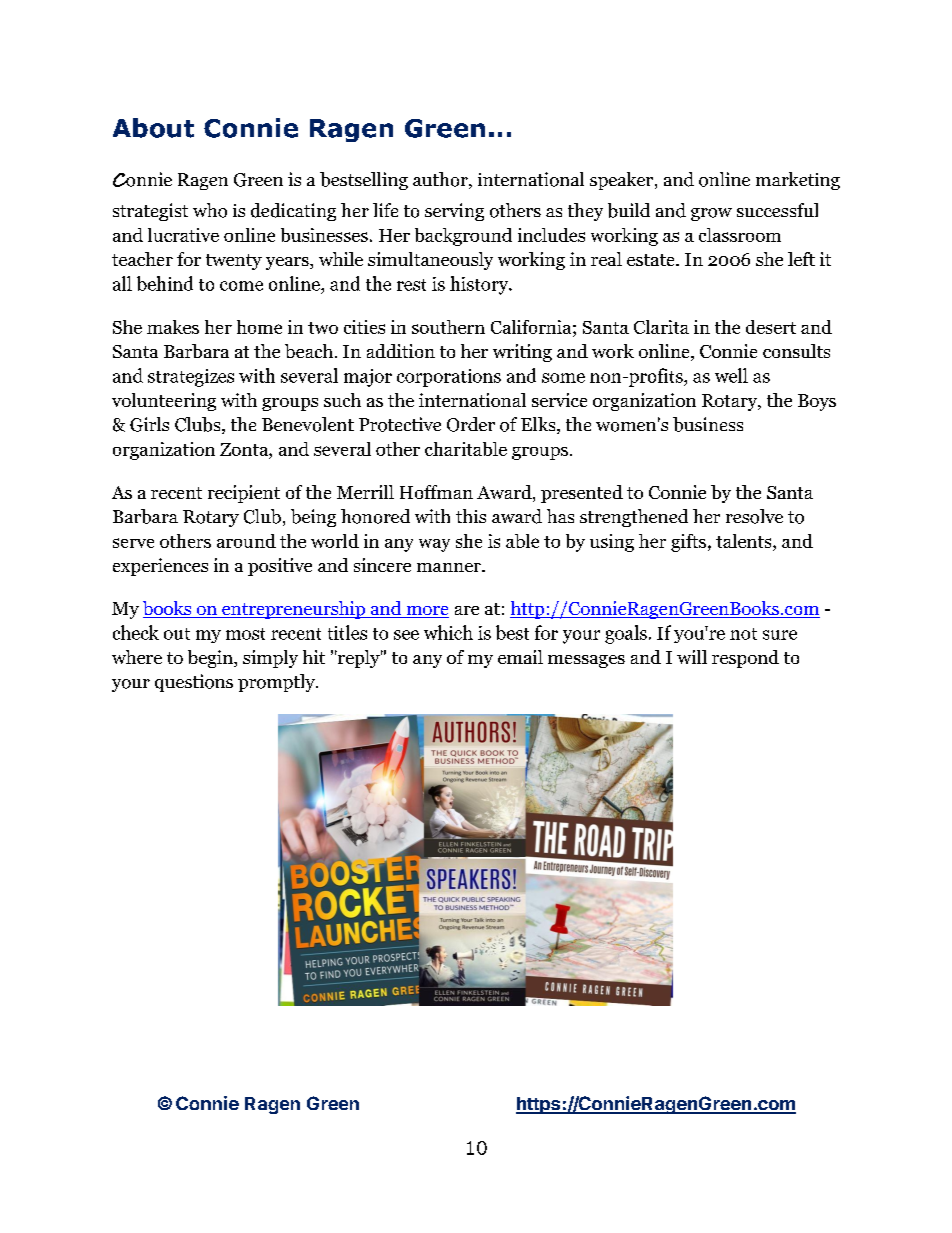  Describe the element at coordinates (434, 545) in the screenshot. I see `way` at that location.
